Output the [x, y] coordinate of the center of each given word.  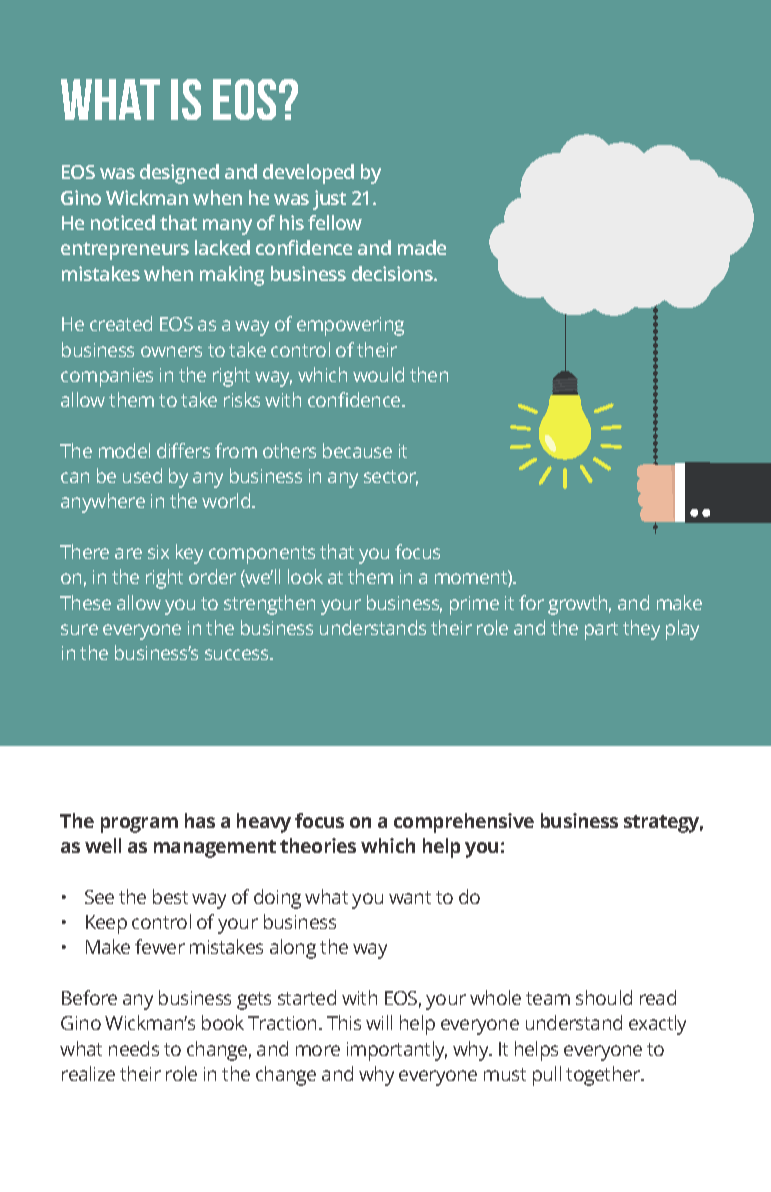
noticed [123, 222]
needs [134, 1048]
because [357, 450]
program [139, 825]
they [641, 630]
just [329, 200]
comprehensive [464, 823]
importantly [397, 1051]
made [422, 247]
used [142, 475]
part [601, 631]
